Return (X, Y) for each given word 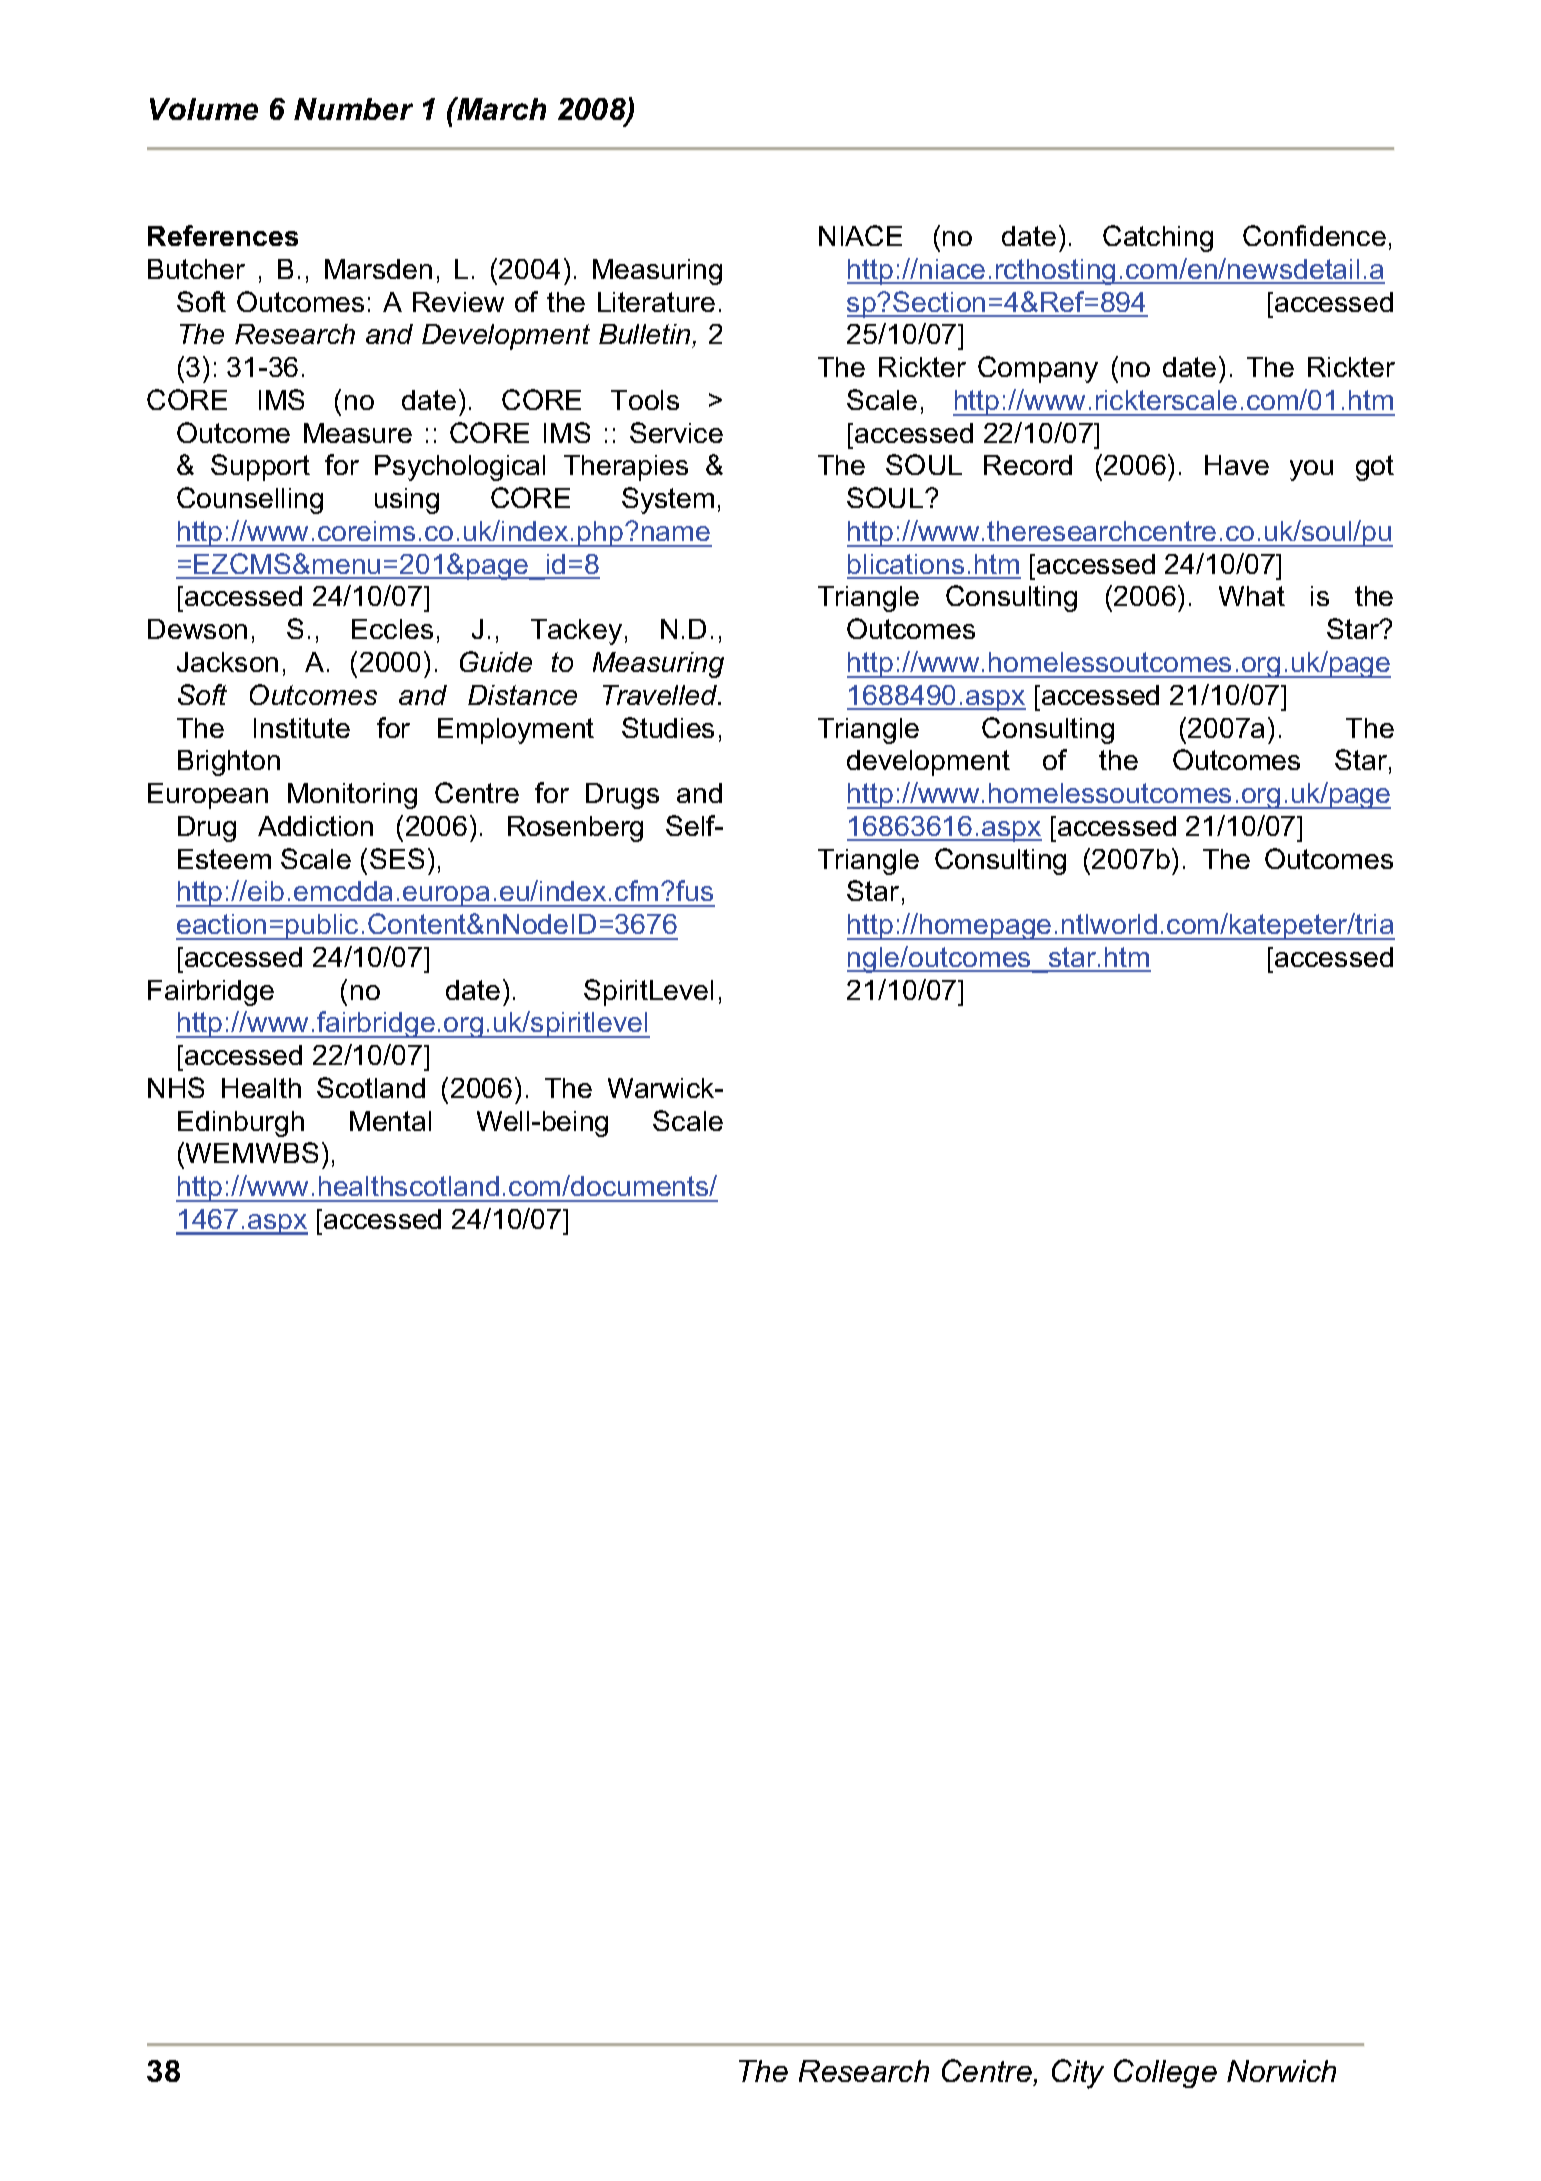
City (1078, 2074)
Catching (1158, 238)
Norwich (1281, 2071)
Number (353, 109)
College (1165, 2073)
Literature (656, 302)
